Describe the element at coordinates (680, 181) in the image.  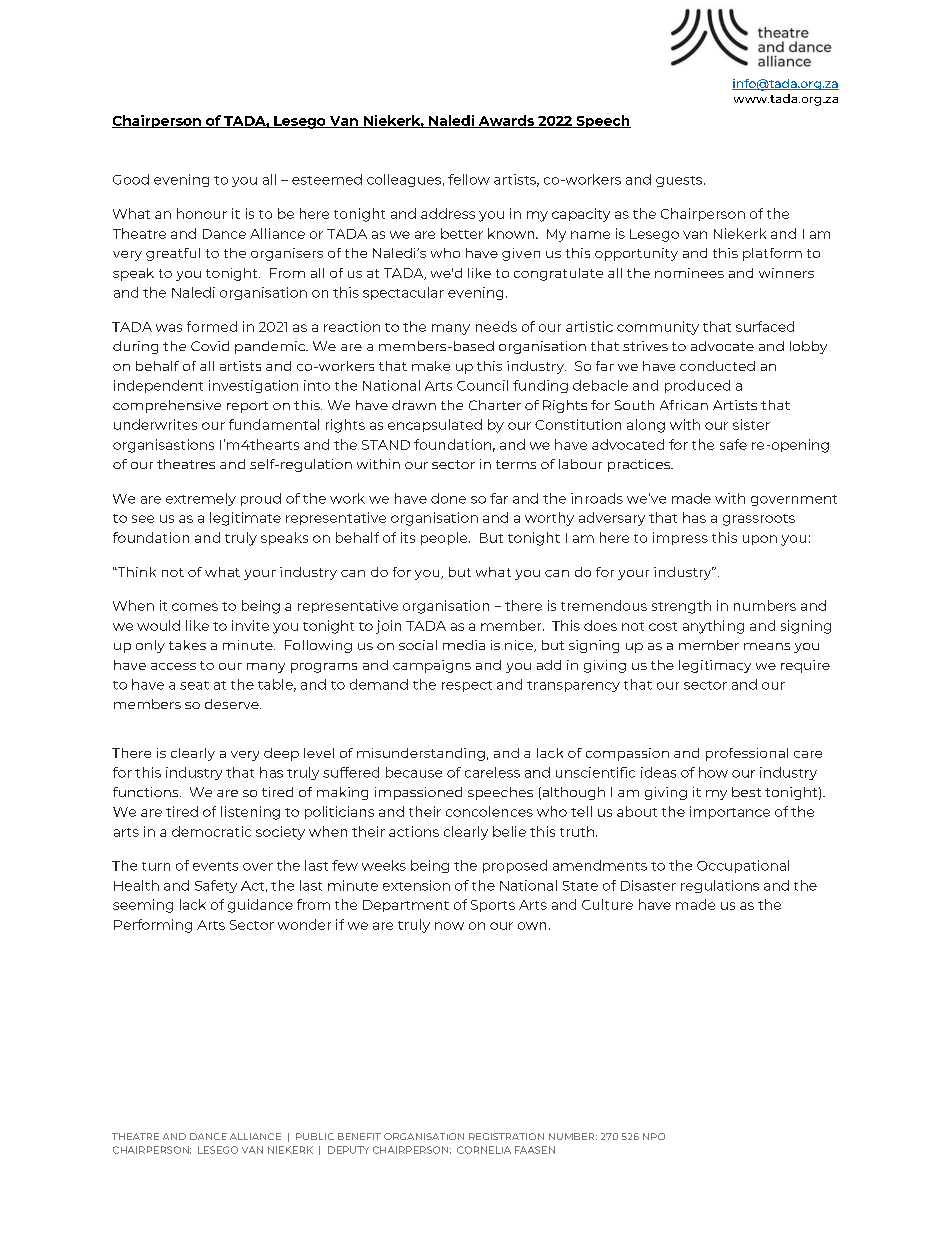
I see `guests` at that location.
